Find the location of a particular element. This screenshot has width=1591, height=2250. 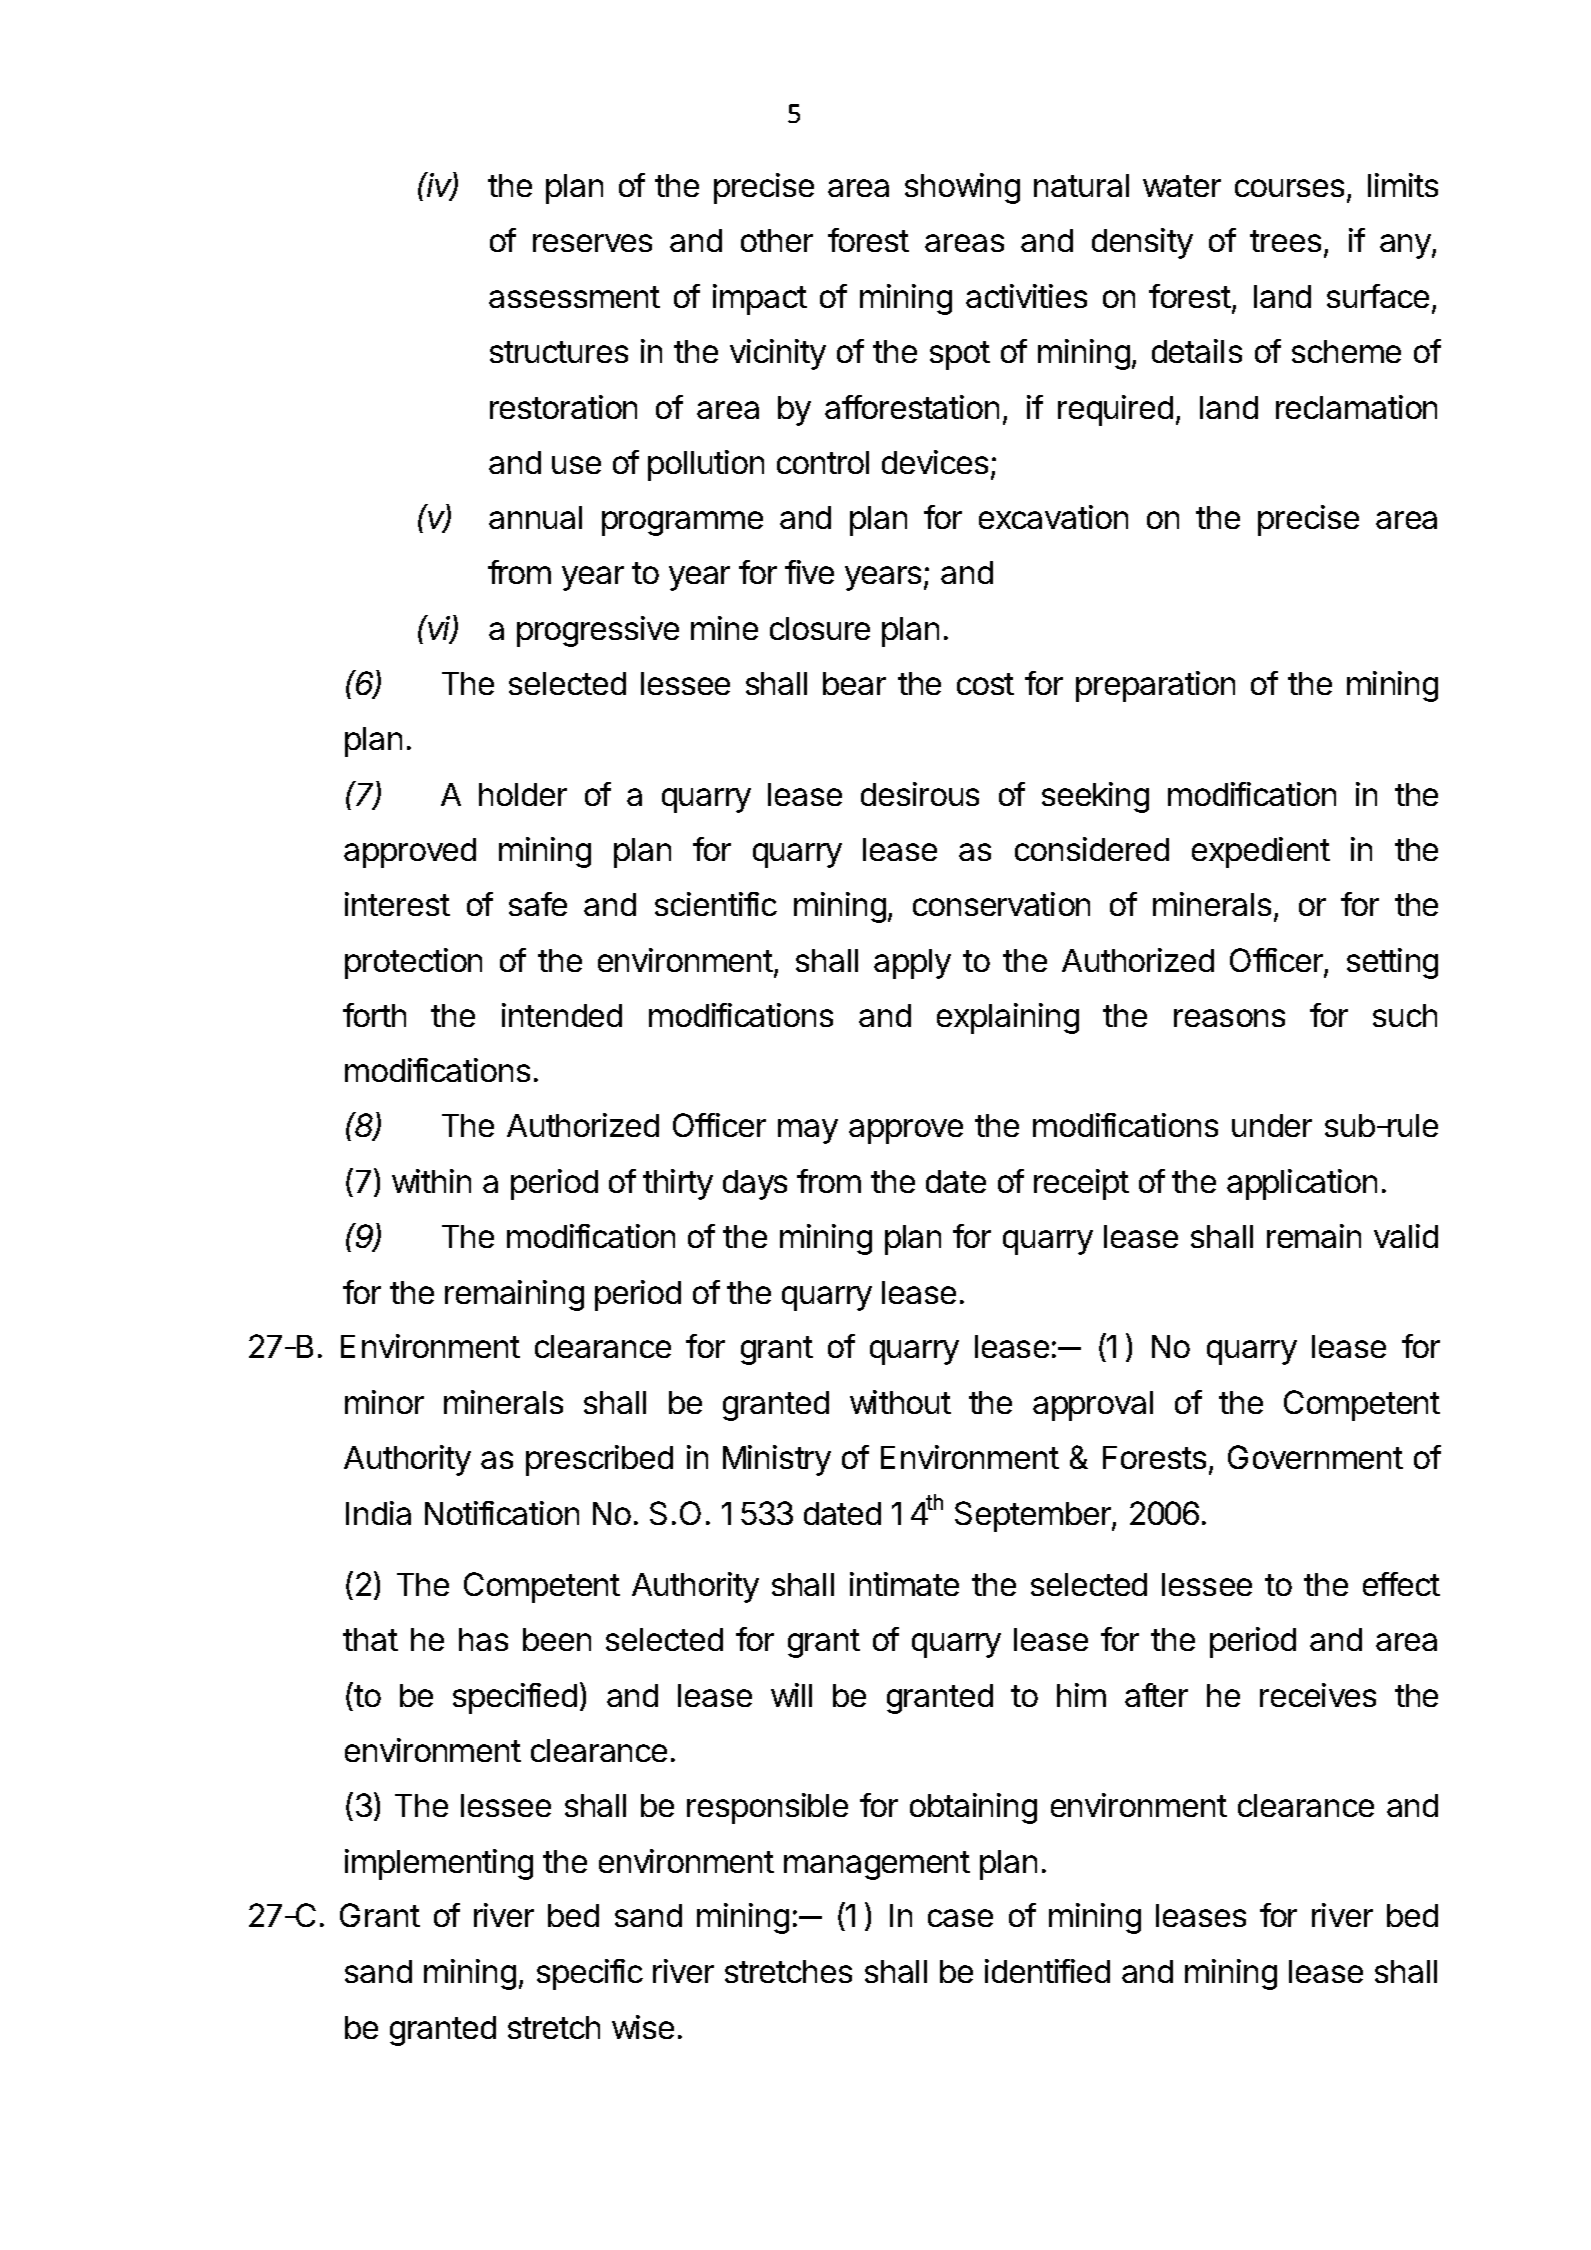

desirous is located at coordinates (920, 794).
